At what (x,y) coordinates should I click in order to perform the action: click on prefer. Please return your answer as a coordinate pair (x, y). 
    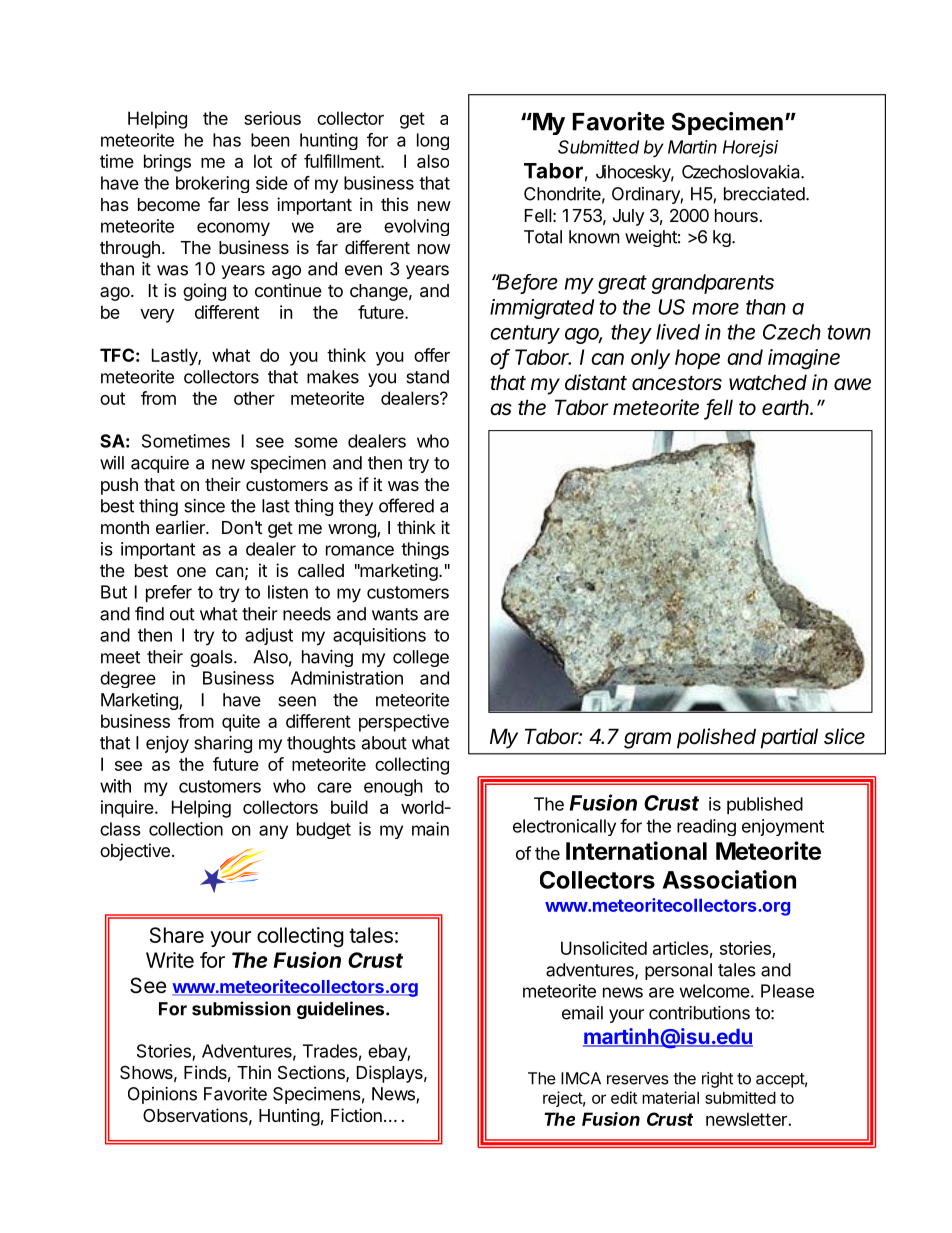
    Looking at the image, I should click on (169, 593).
